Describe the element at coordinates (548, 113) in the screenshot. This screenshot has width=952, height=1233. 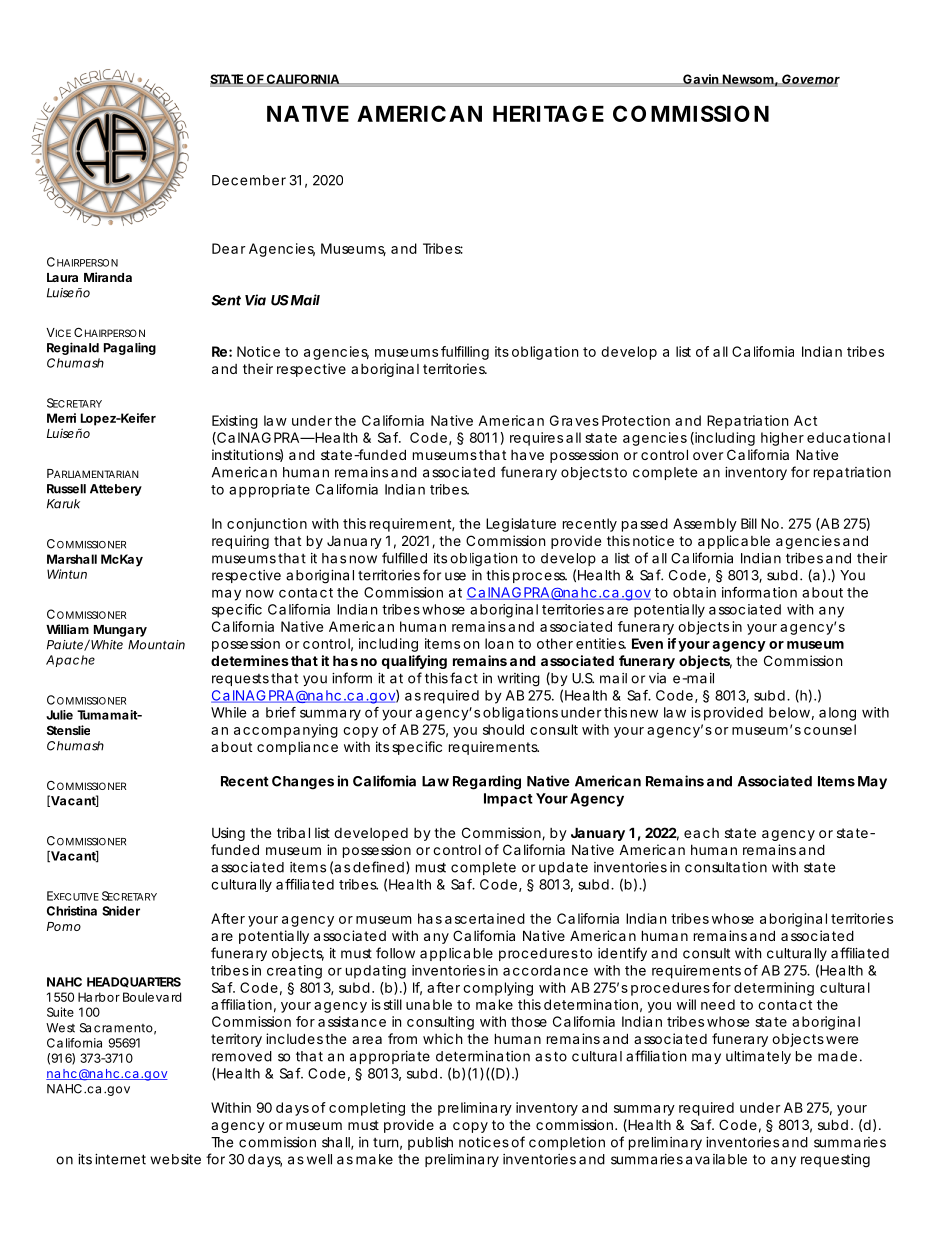
I see `HERITAGE` at that location.
